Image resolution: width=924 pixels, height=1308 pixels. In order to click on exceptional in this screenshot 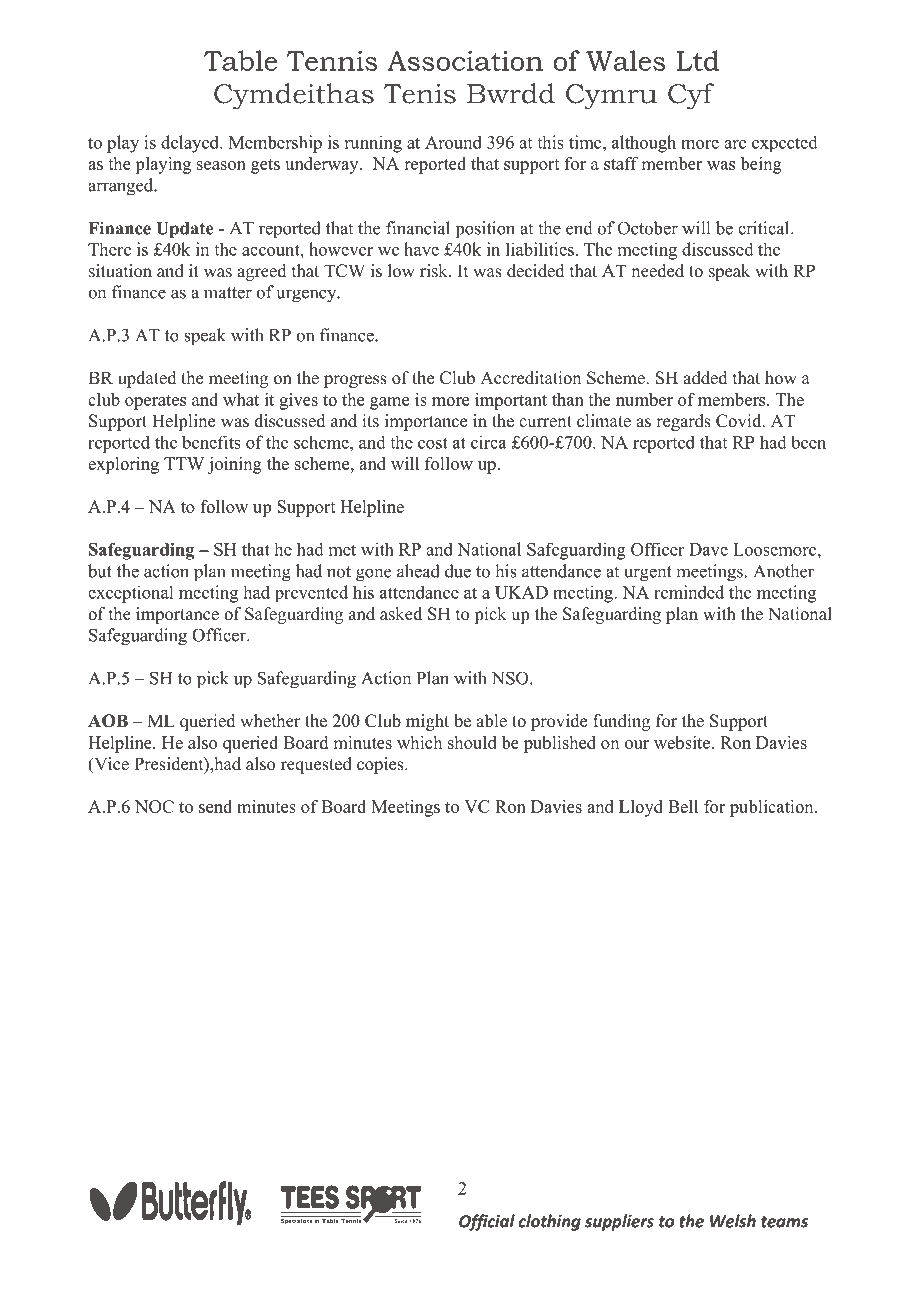, I will do `click(130, 594)`.
